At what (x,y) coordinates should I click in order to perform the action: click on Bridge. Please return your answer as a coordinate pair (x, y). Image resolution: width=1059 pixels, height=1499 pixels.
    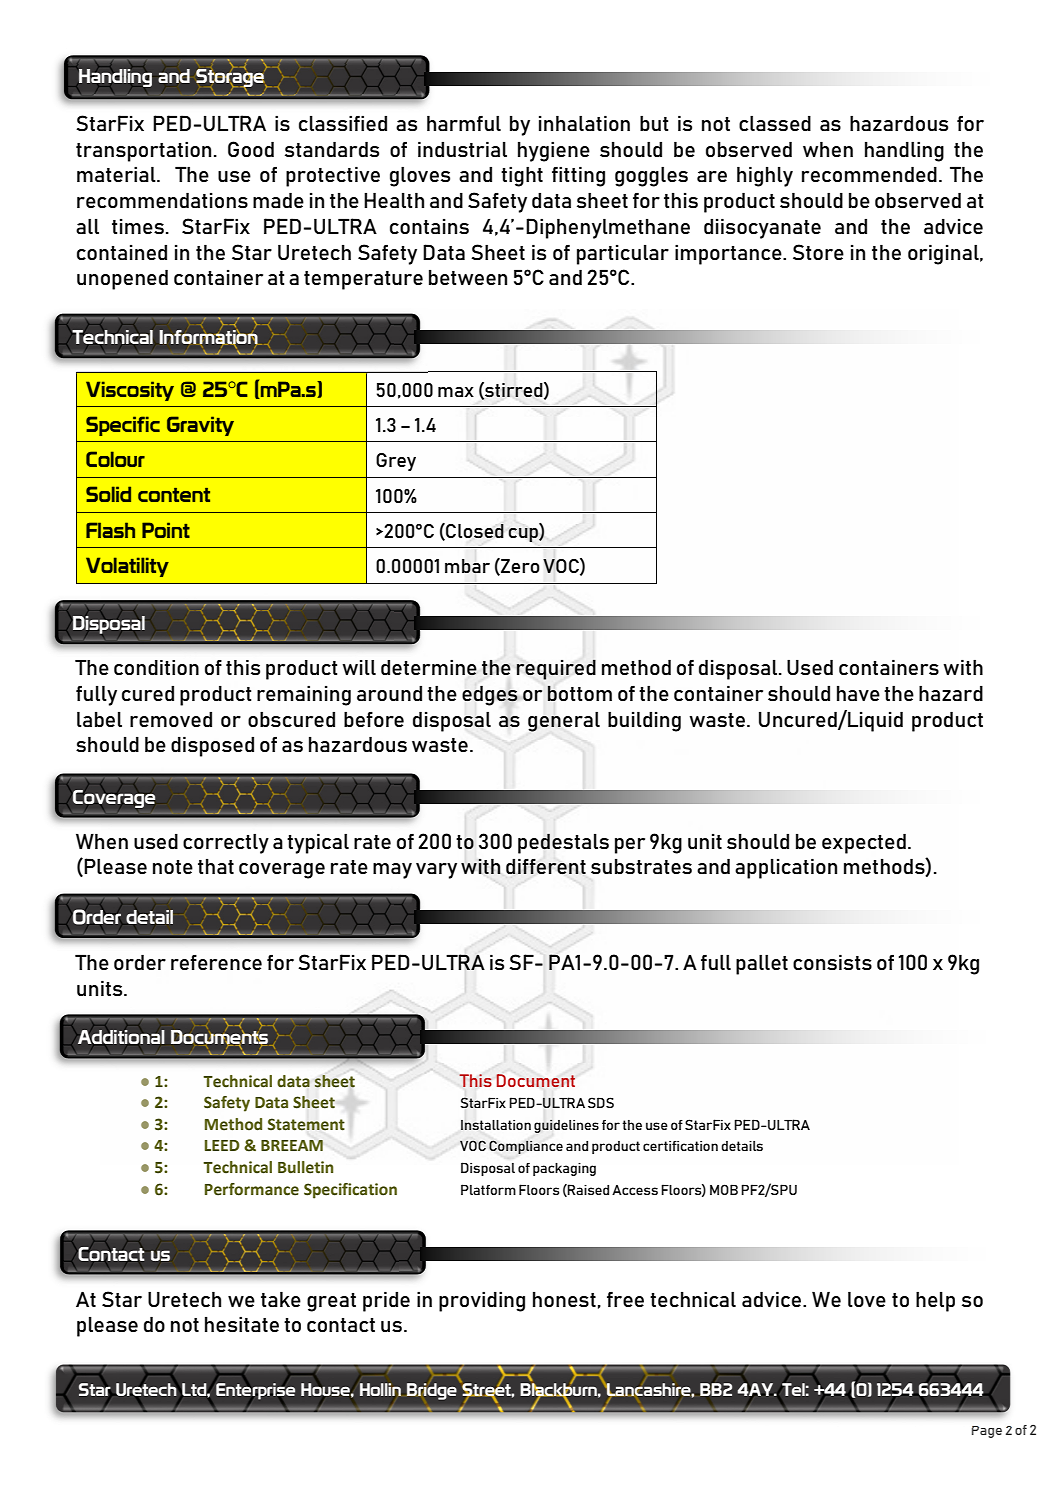
    Looking at the image, I should click on (432, 1391).
